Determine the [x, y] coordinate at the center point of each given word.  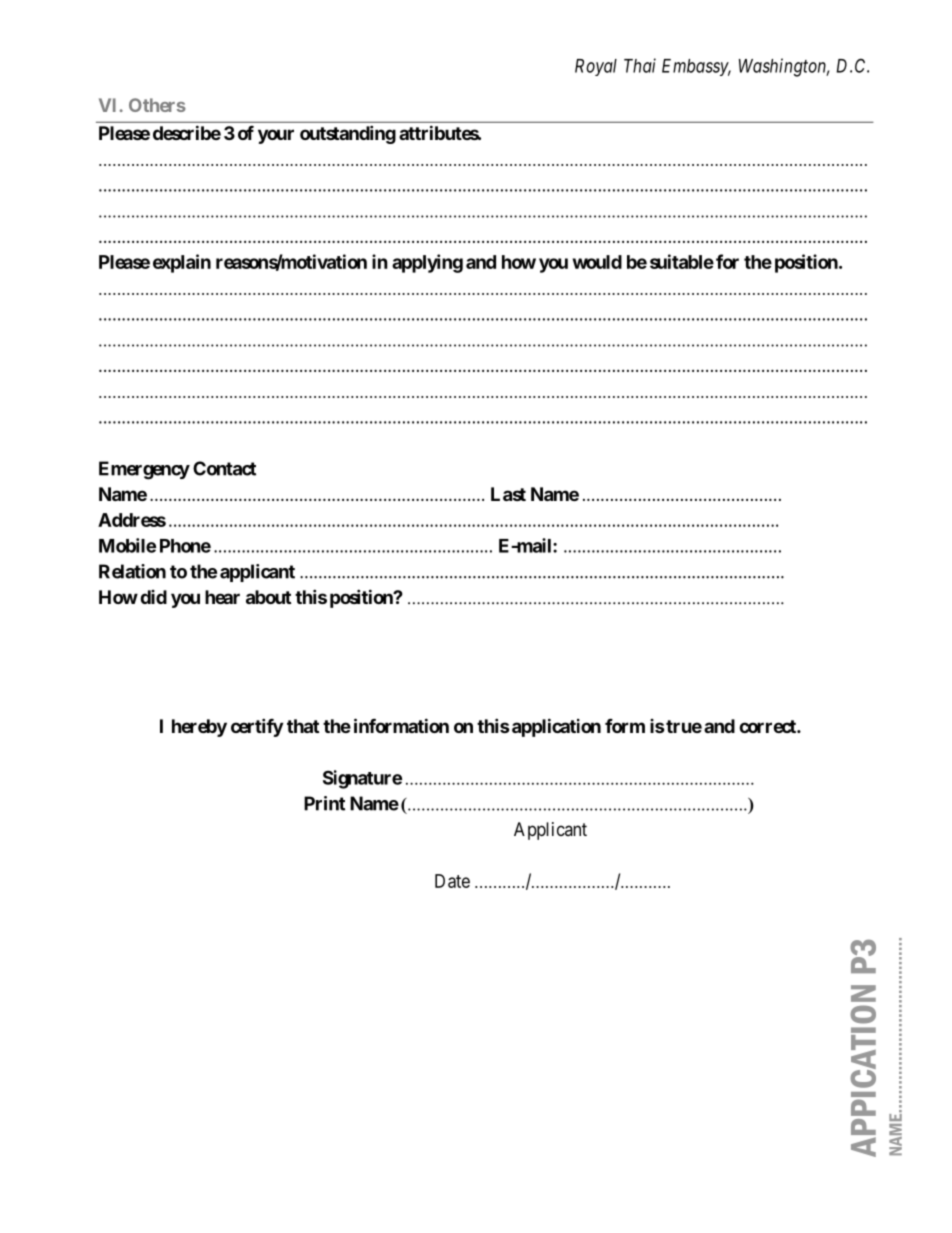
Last [508, 494]
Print [324, 803]
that [303, 726]
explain [182, 263]
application [555, 727]
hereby [199, 728]
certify [257, 727]
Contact [224, 468]
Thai [640, 65]
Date [452, 881]
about [268, 597]
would [597, 262]
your [276, 136]
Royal [596, 67]
